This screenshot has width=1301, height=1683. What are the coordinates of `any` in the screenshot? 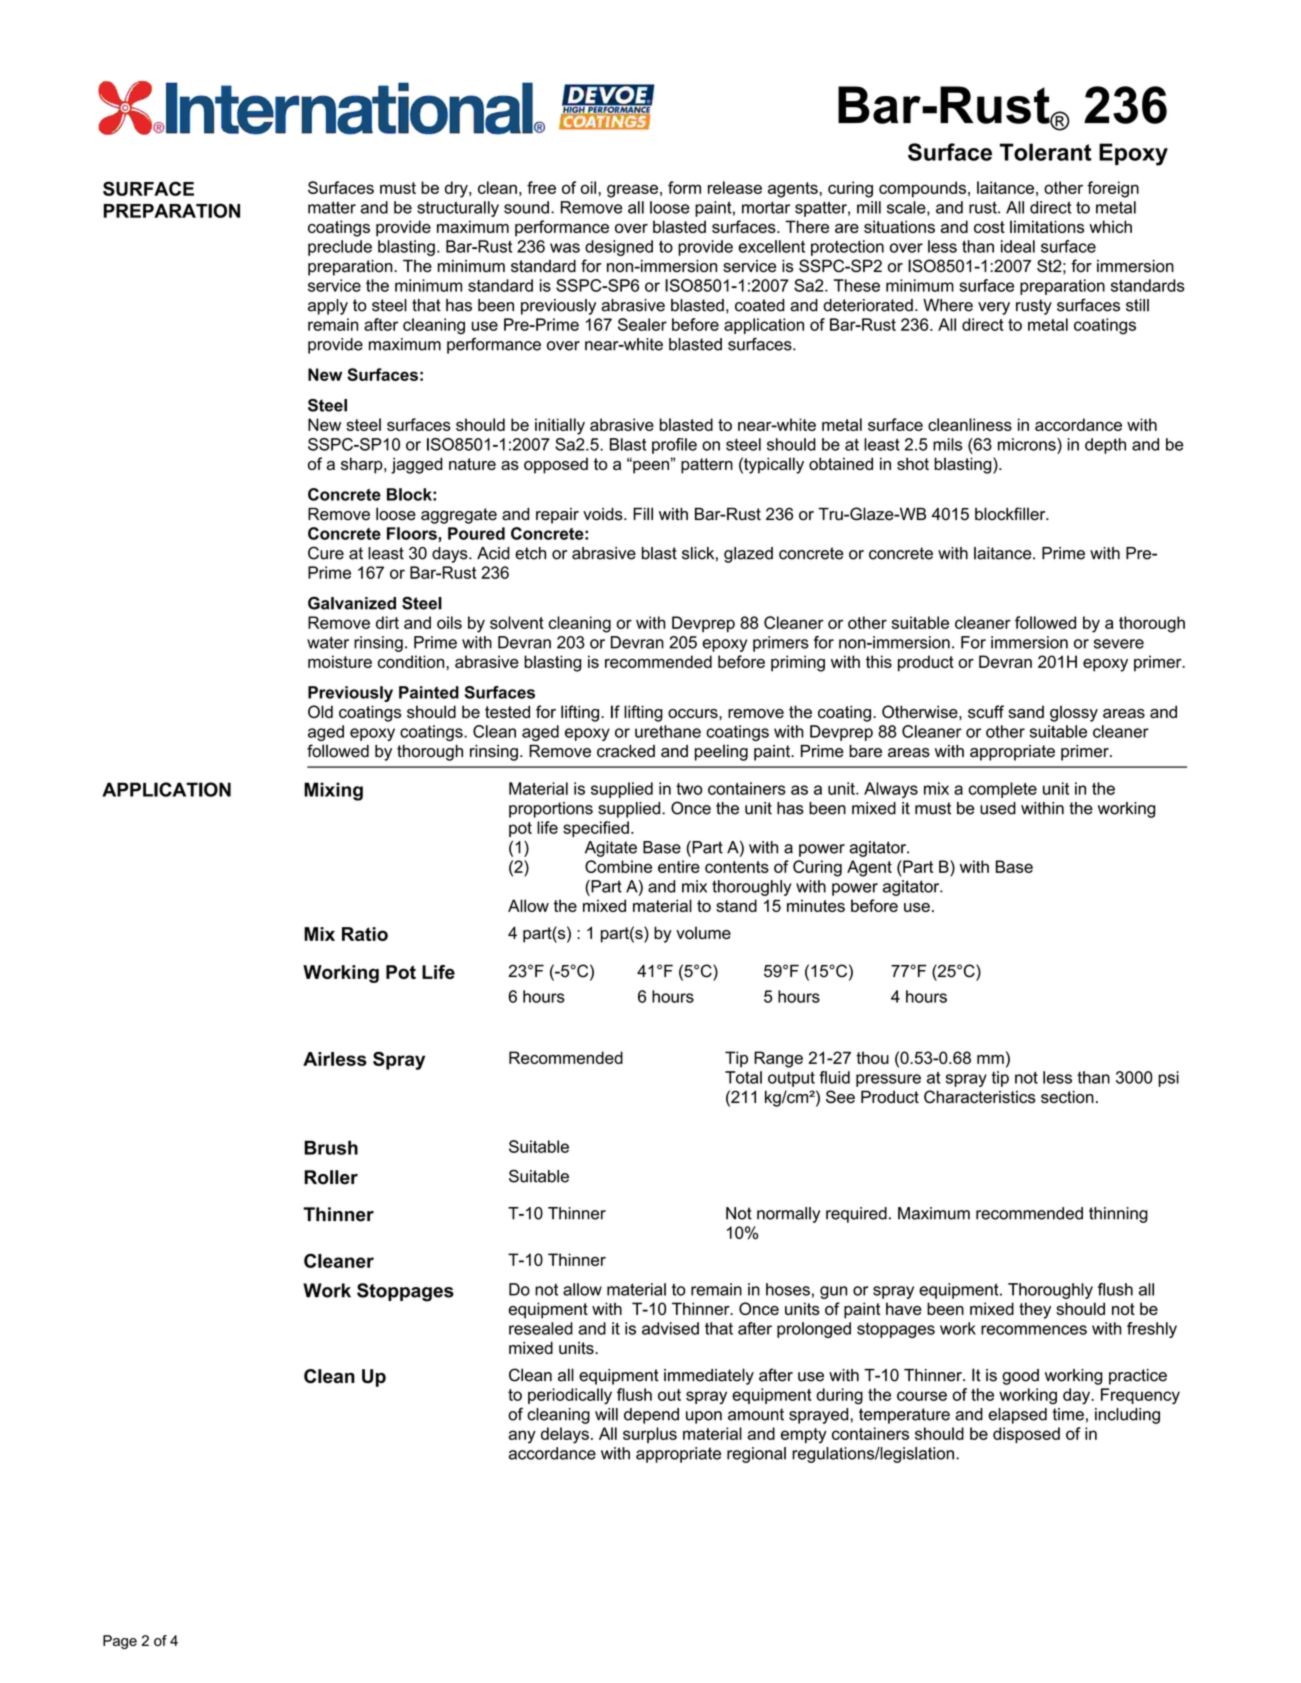 It's located at (522, 1437).
